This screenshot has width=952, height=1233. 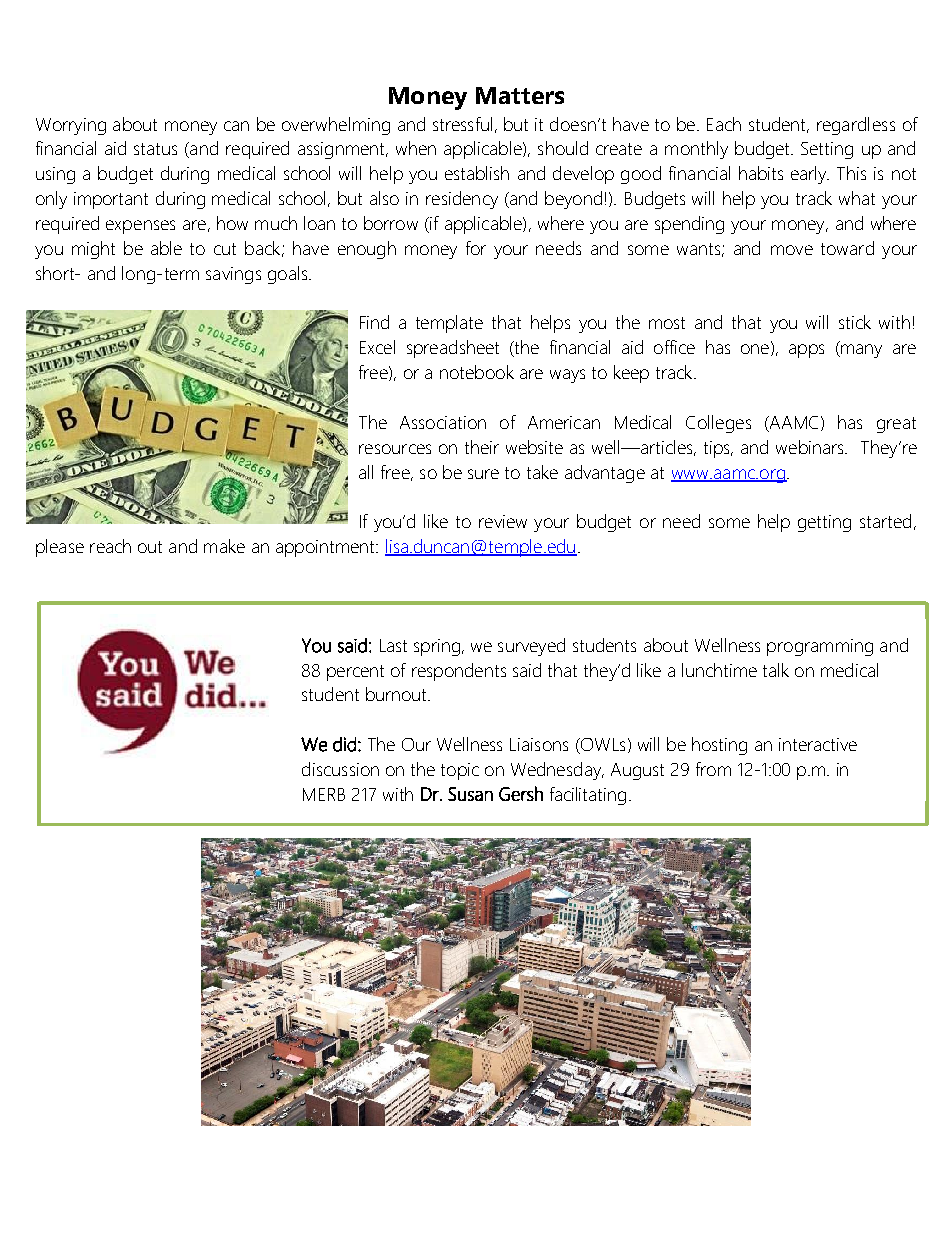 What do you see at coordinates (340, 769) in the screenshot?
I see `discussion` at bounding box center [340, 769].
